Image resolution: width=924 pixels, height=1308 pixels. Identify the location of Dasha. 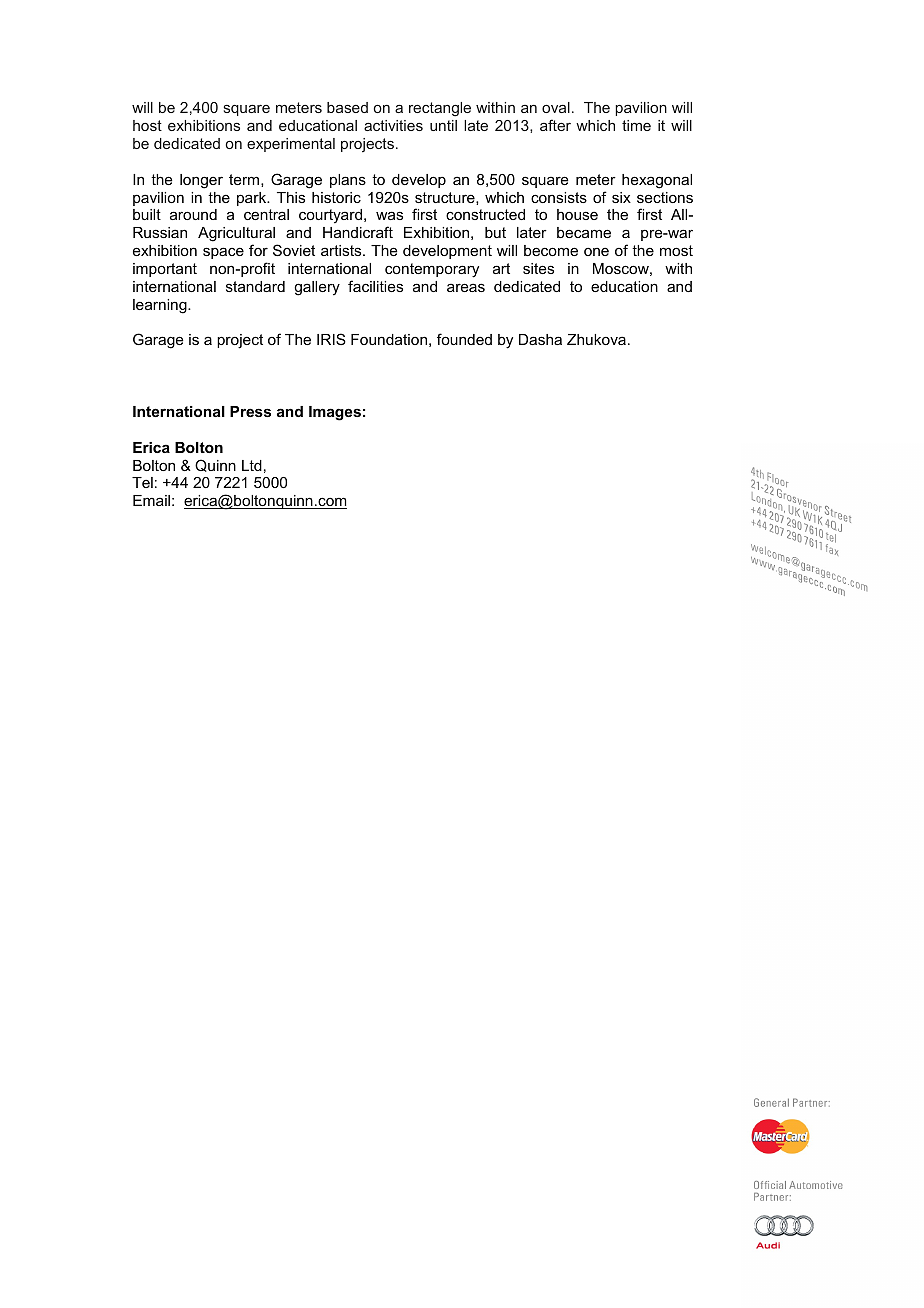
(540, 339).
